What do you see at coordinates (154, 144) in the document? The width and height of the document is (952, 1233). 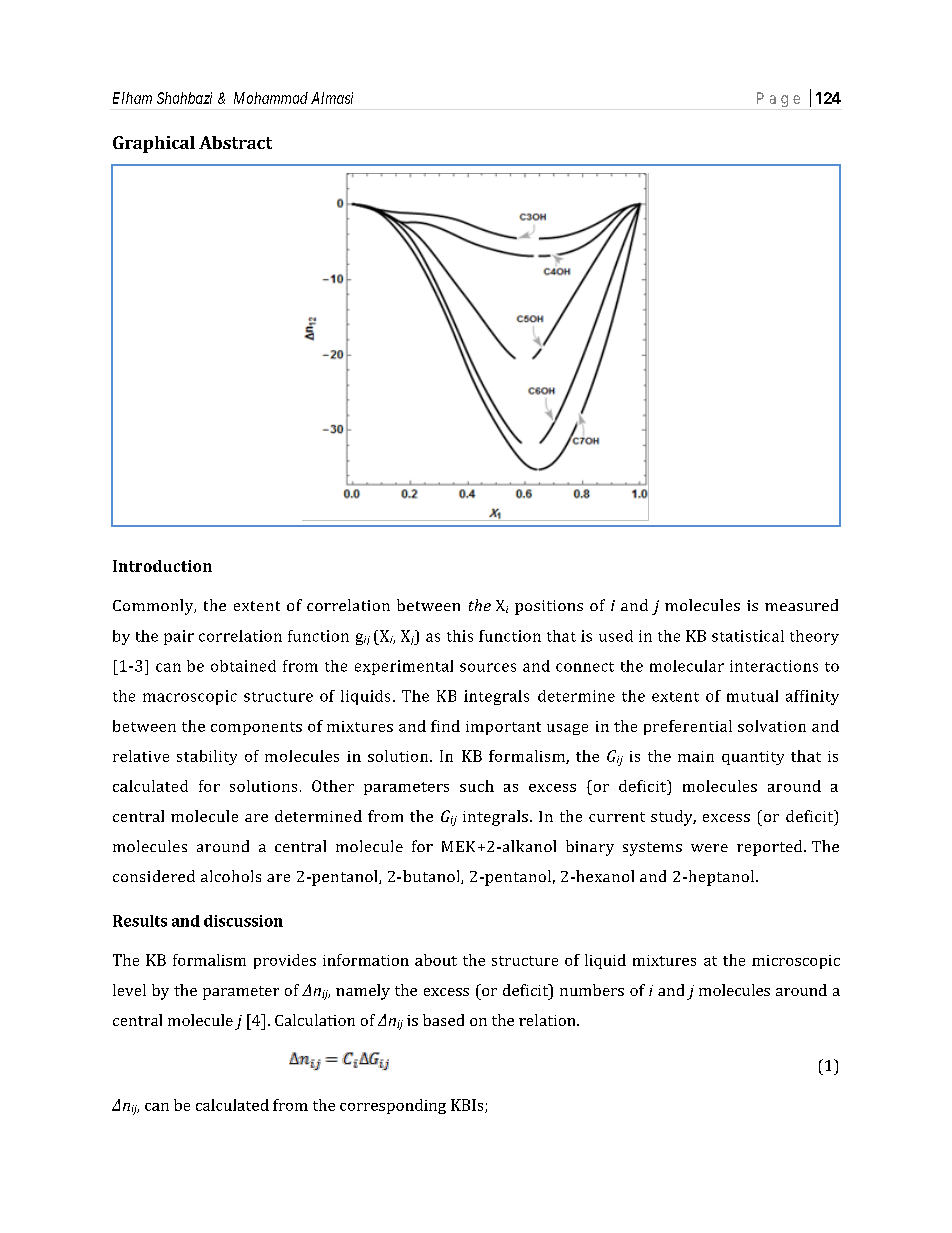 I see `Graphical` at bounding box center [154, 144].
